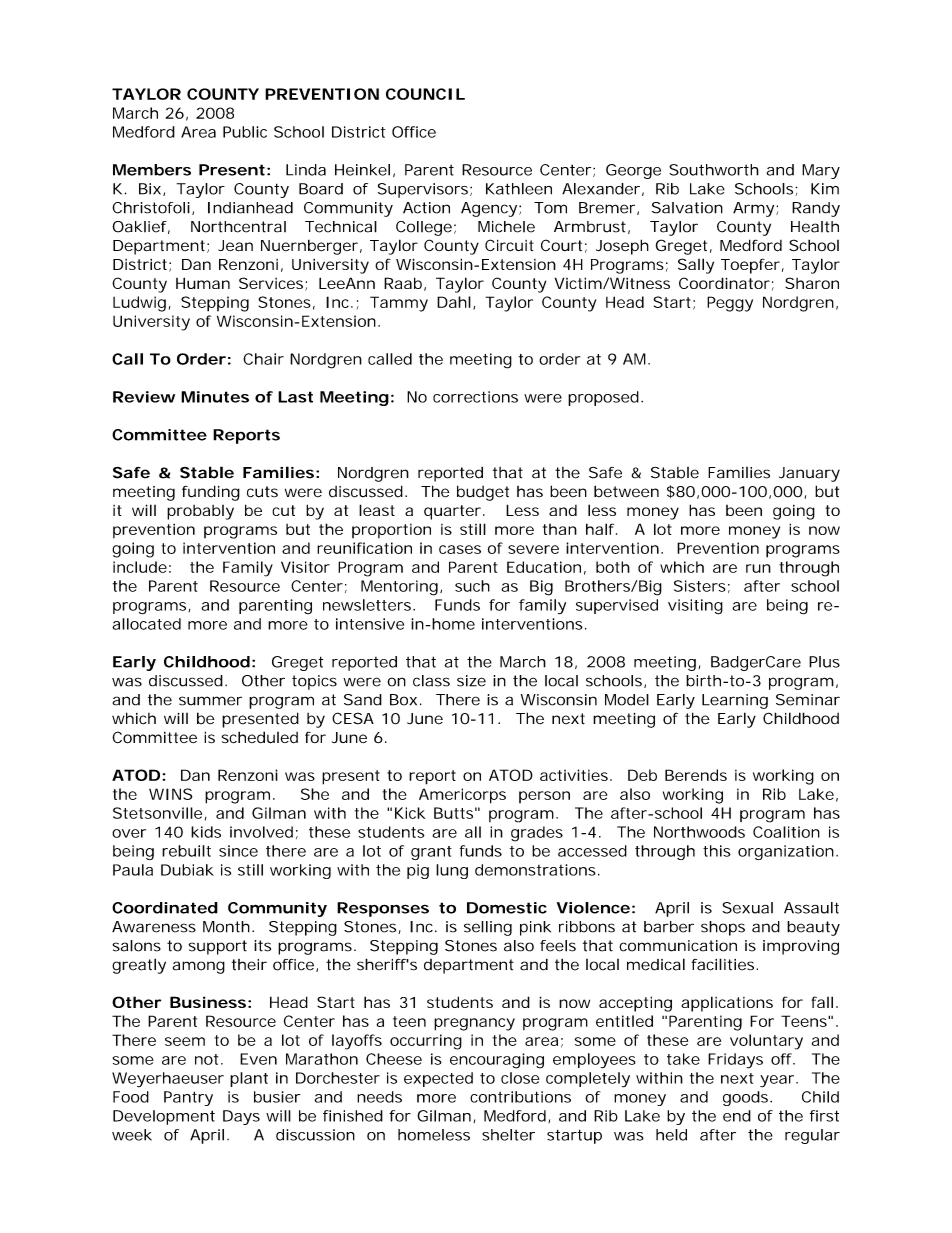  I want to click on Dahl, so click(454, 302).
